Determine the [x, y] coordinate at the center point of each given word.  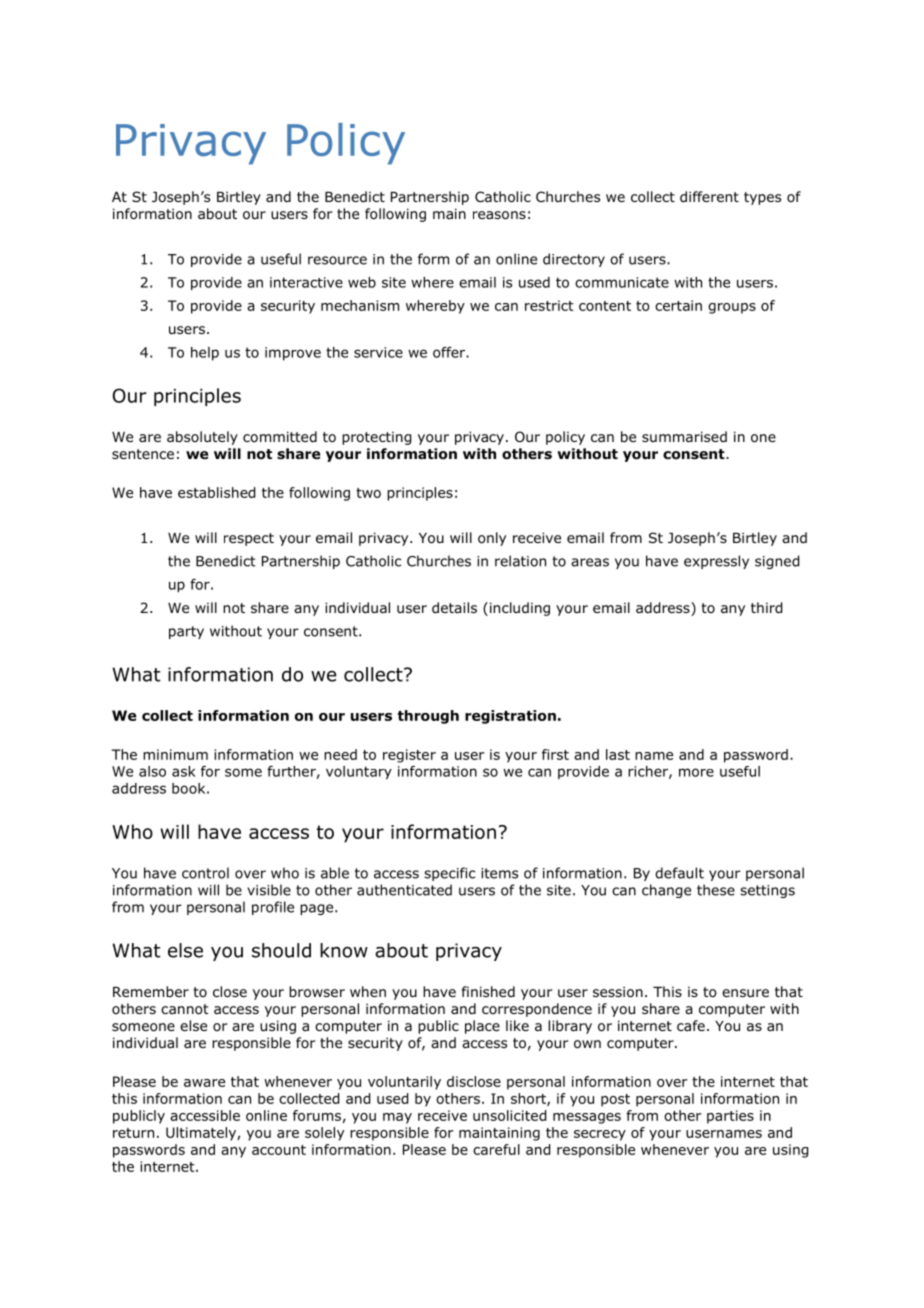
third [766, 608]
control [205, 873]
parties [730, 1117]
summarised [684, 436]
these [716, 890]
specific [449, 874]
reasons [499, 215]
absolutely [202, 438]
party [186, 632]
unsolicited [509, 1115]
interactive [306, 282]
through [428, 717]
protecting [376, 438]
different [709, 196]
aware [204, 1083]
